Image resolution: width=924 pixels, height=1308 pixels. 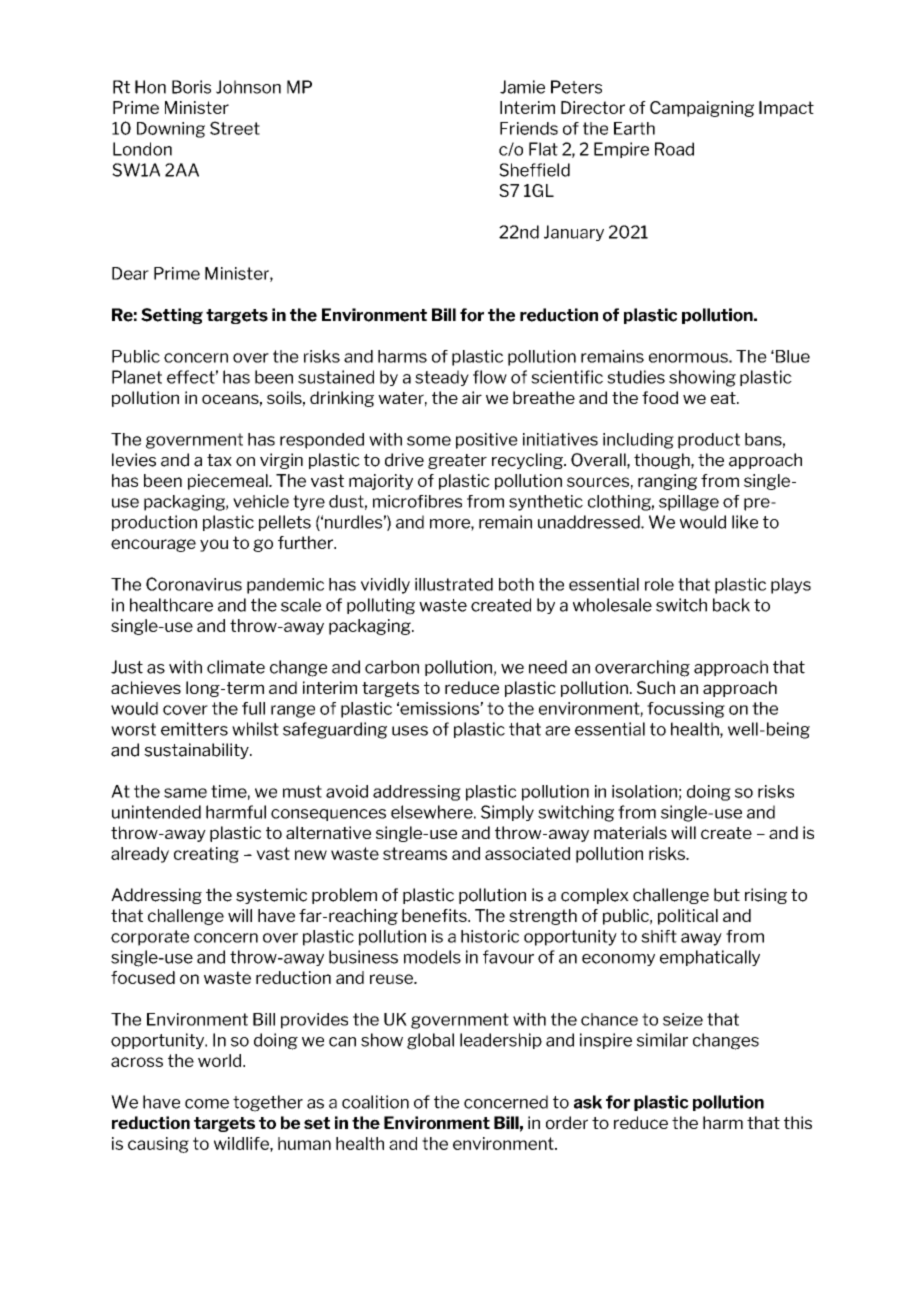 What do you see at coordinates (529, 128) in the page?
I see `Friends` at bounding box center [529, 128].
